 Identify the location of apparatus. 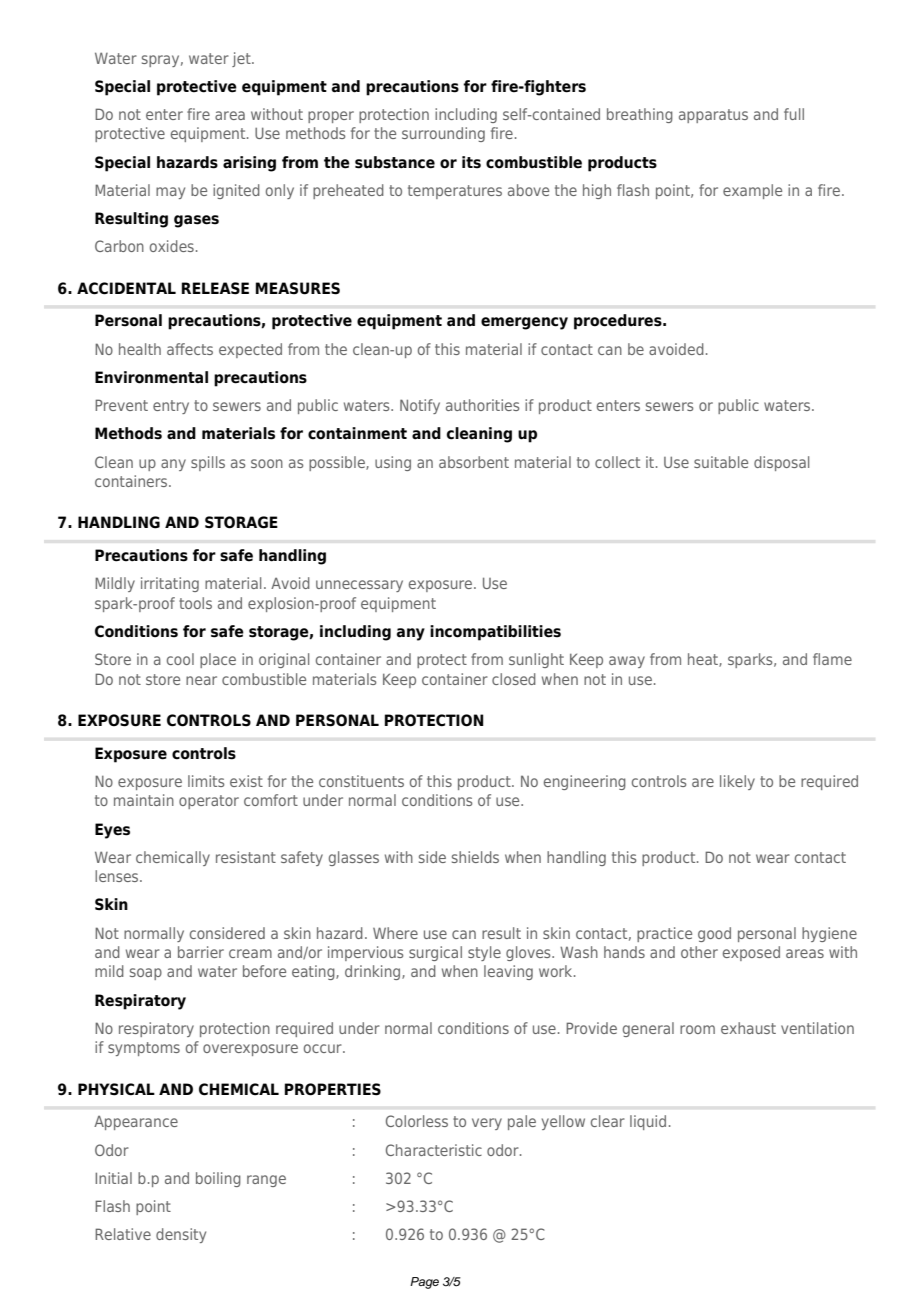
(713, 116).
